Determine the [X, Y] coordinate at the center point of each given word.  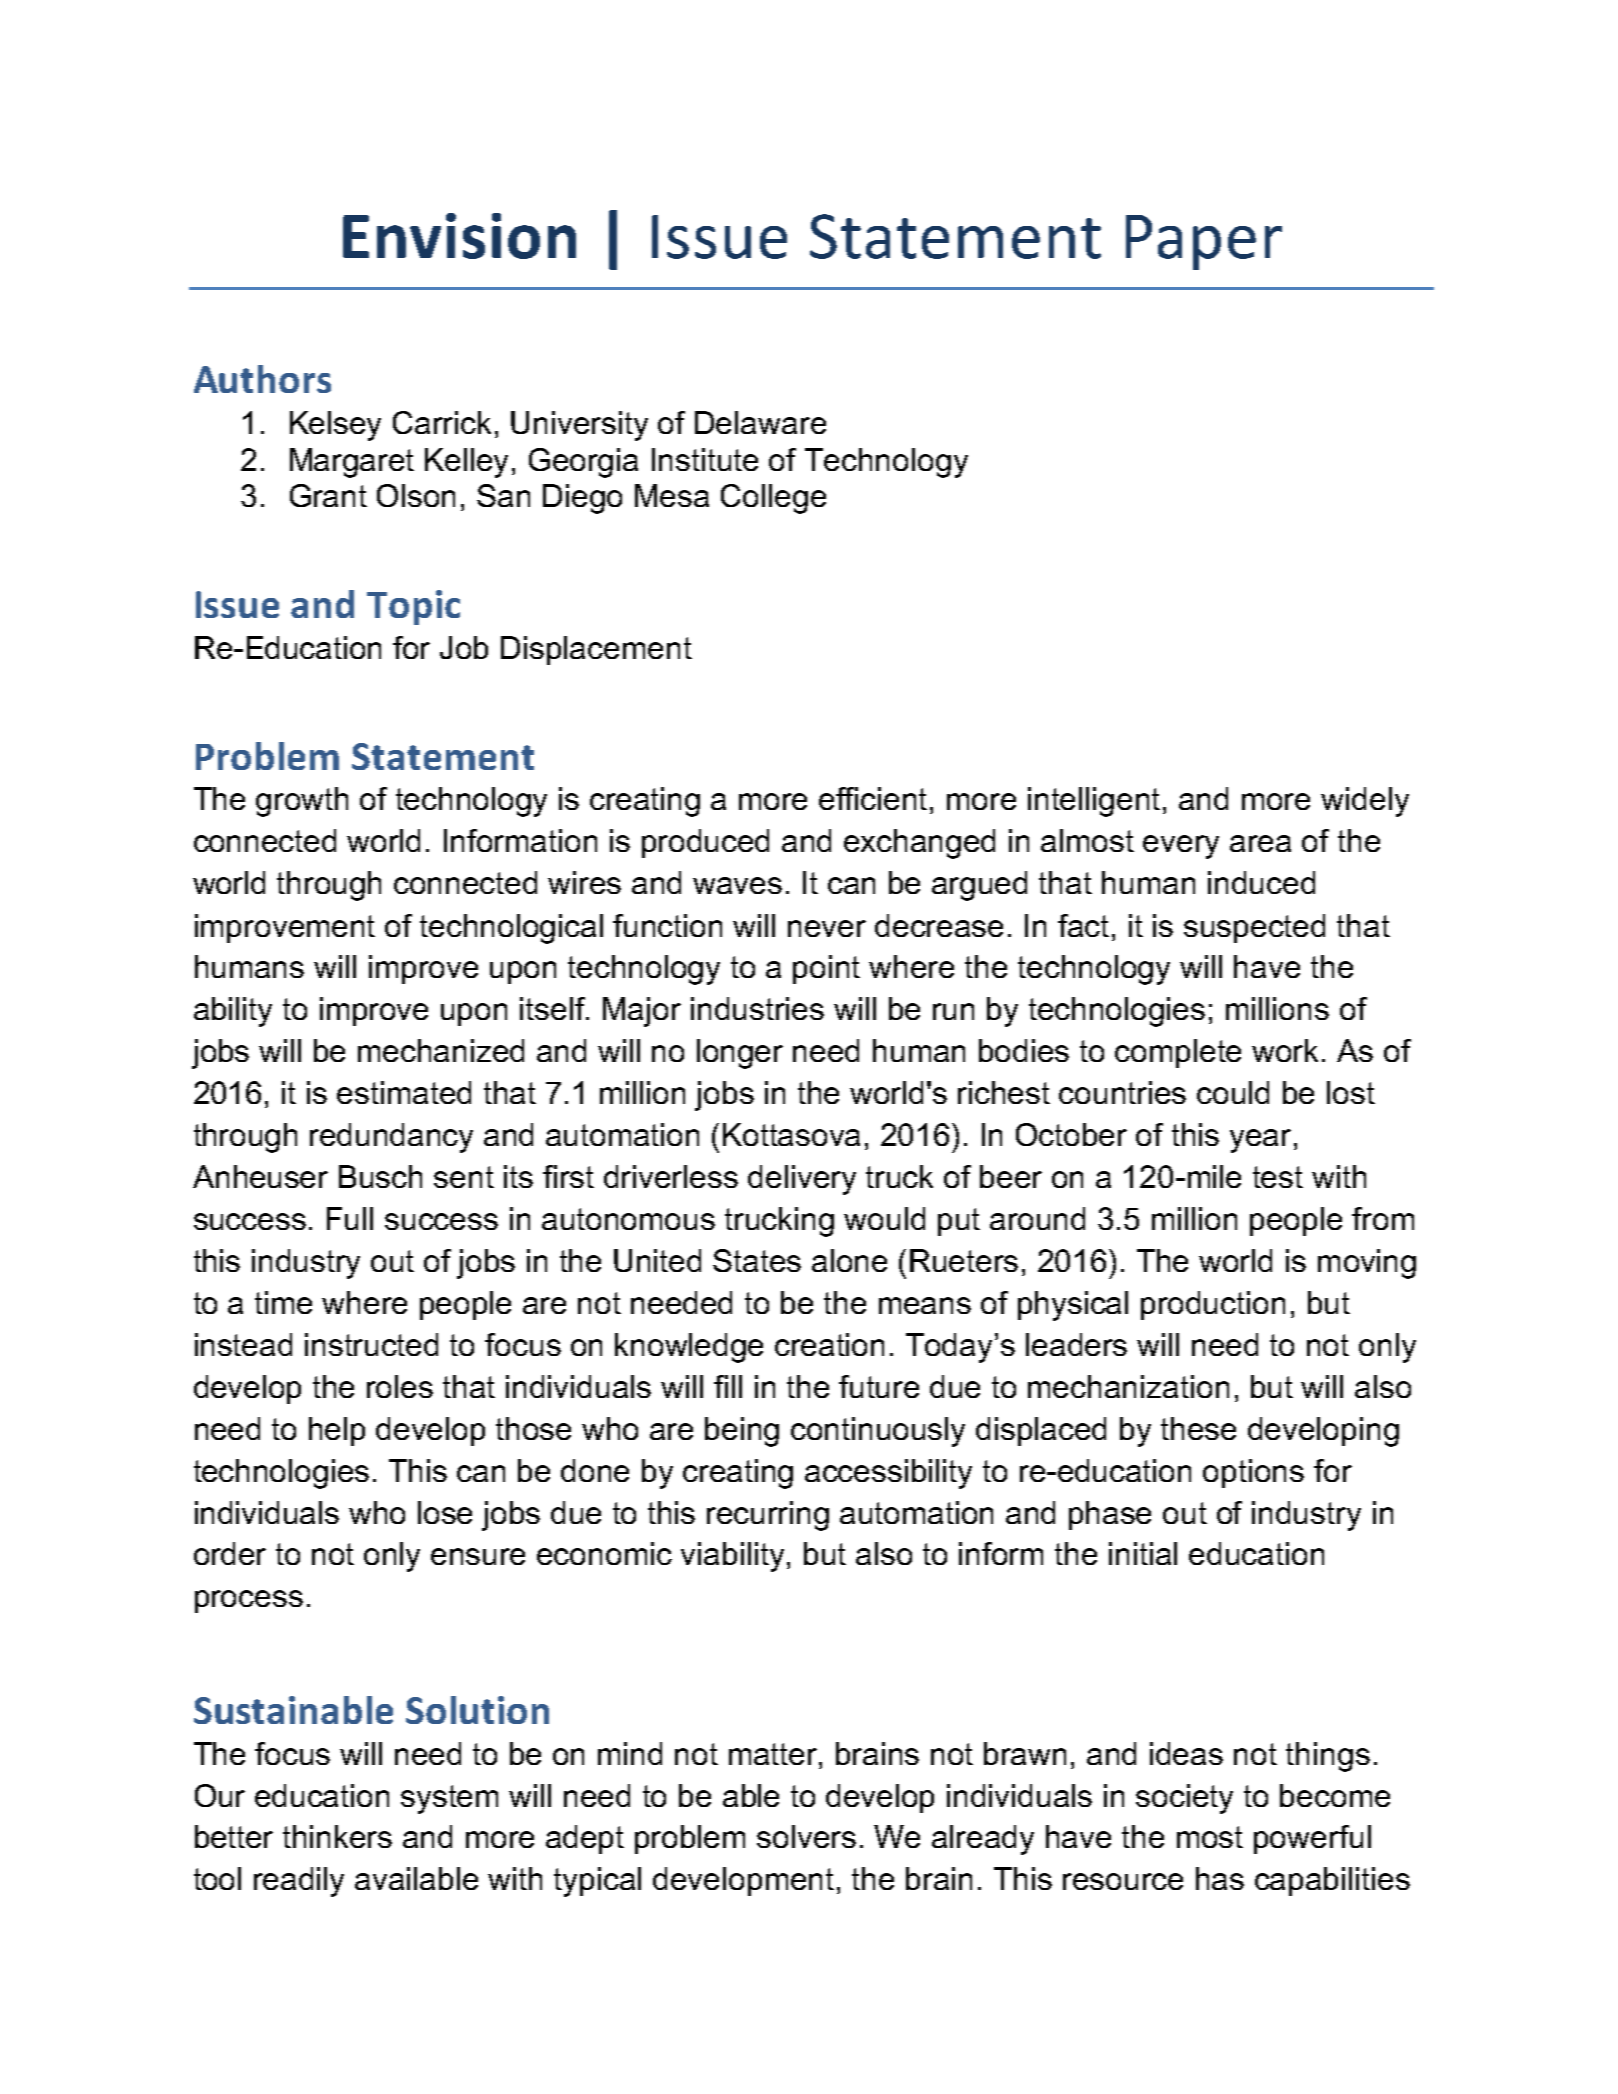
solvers [806, 1836]
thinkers [337, 1836]
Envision [459, 236]
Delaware [760, 422]
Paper [1204, 242]
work [1285, 1050]
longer [740, 1054]
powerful [1312, 1839]
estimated [404, 1092]
